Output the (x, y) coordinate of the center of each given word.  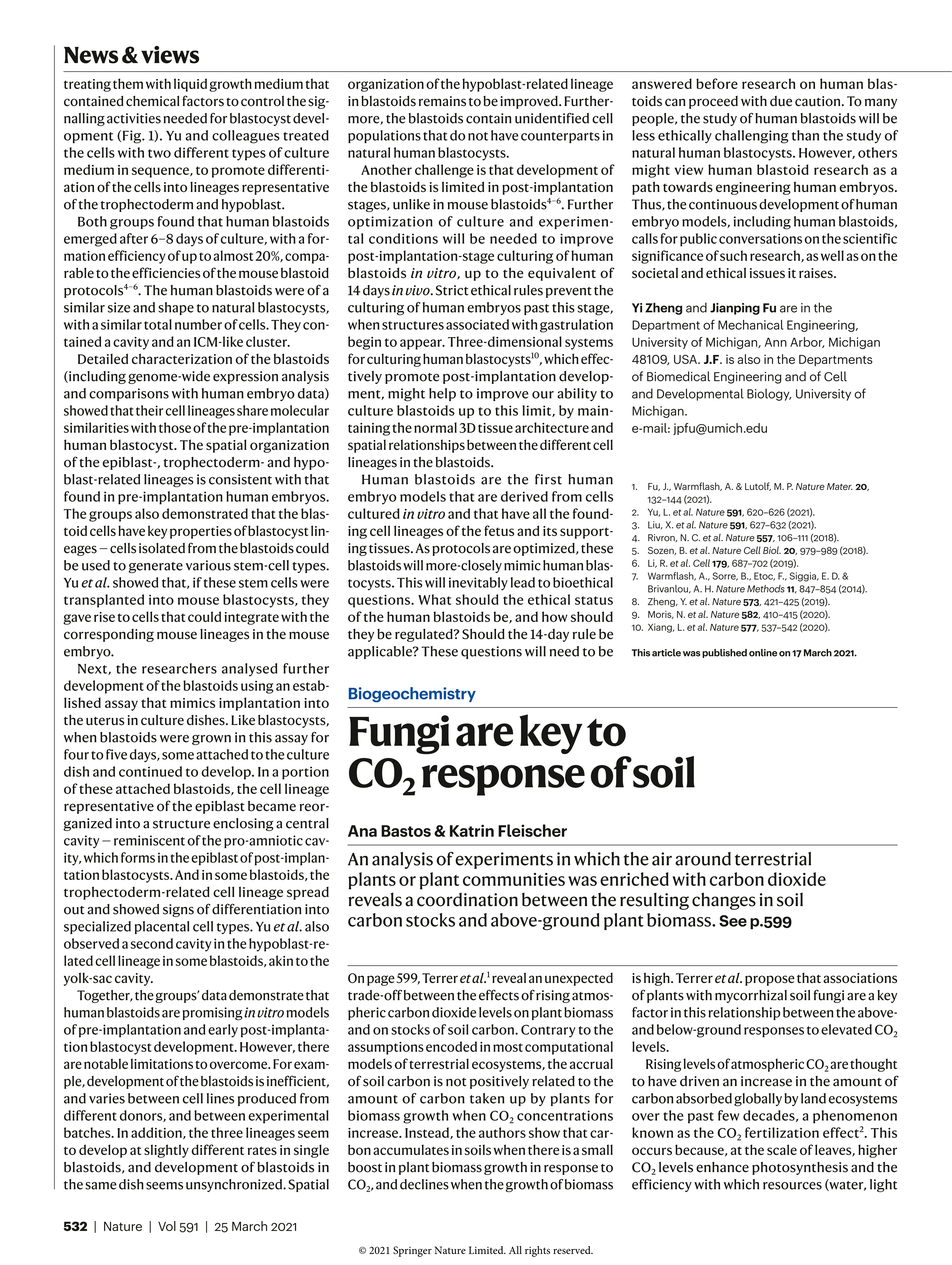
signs (178, 910)
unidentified (552, 118)
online (763, 653)
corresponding (109, 635)
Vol (167, 1226)
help (442, 394)
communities (514, 879)
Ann (775, 342)
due (781, 101)
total (158, 324)
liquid (190, 85)
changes (724, 901)
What (434, 599)
